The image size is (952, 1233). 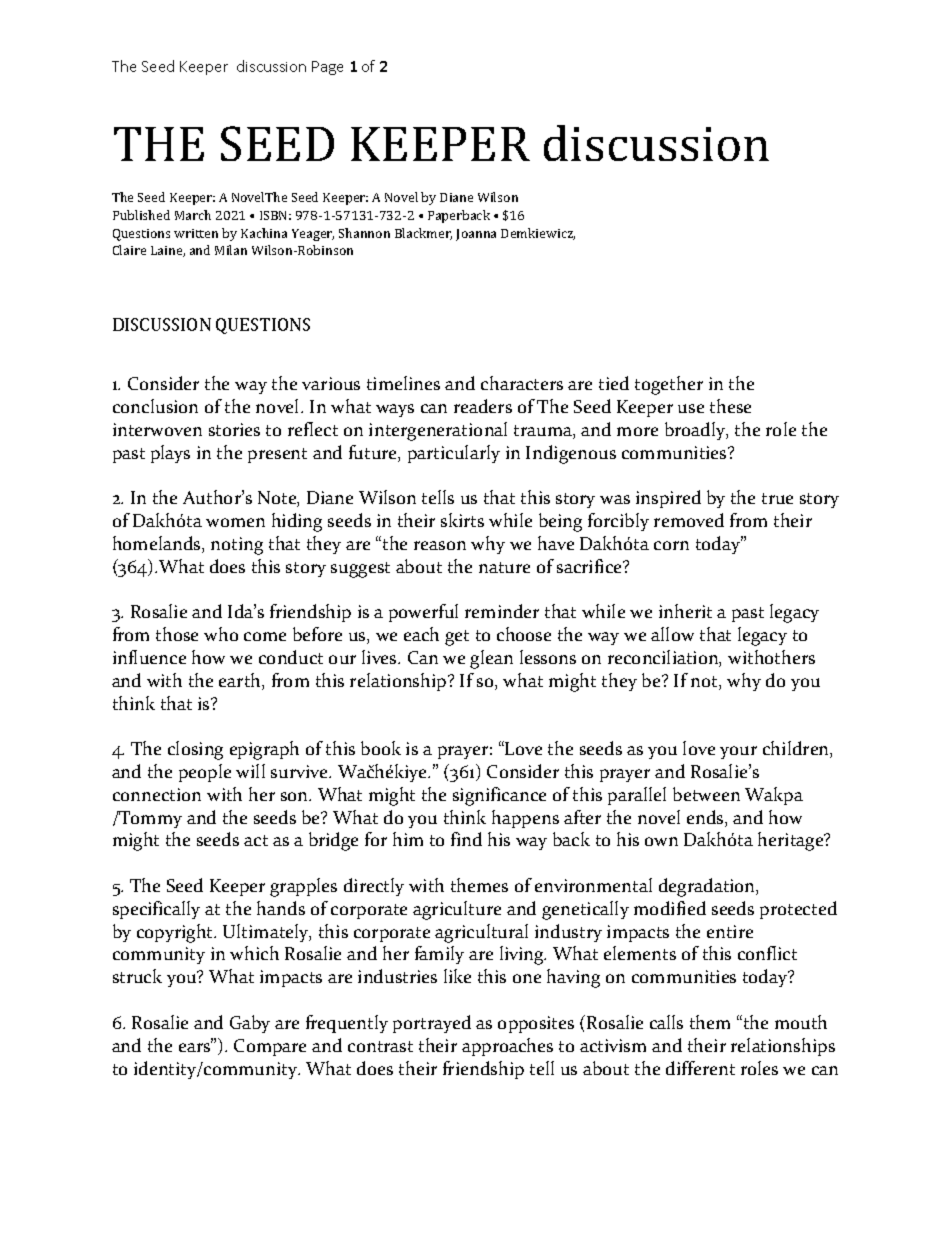 What do you see at coordinates (476, 235) in the screenshot?
I see `Joanna` at bounding box center [476, 235].
